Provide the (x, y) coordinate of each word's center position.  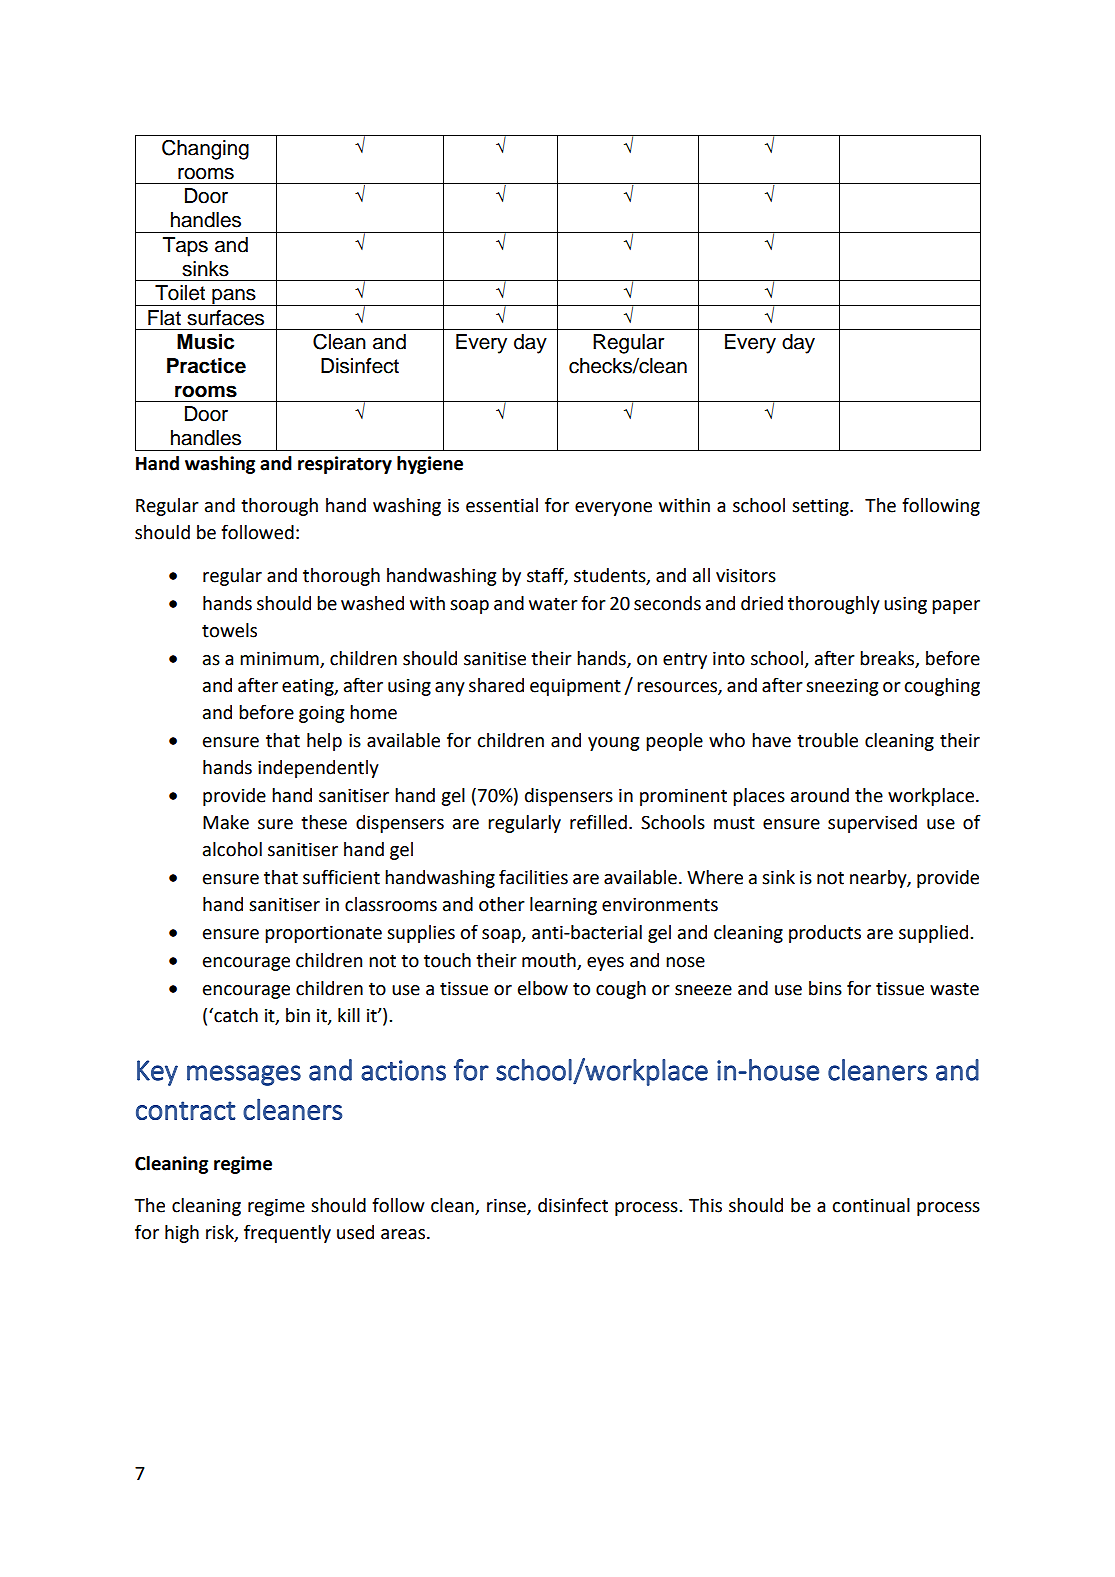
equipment (575, 687)
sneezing (842, 687)
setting (821, 507)
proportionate (323, 934)
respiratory (345, 465)
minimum (280, 659)
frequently (287, 1233)
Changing (205, 149)
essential (502, 505)
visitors (746, 575)
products (825, 934)
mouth (549, 960)
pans (234, 297)
